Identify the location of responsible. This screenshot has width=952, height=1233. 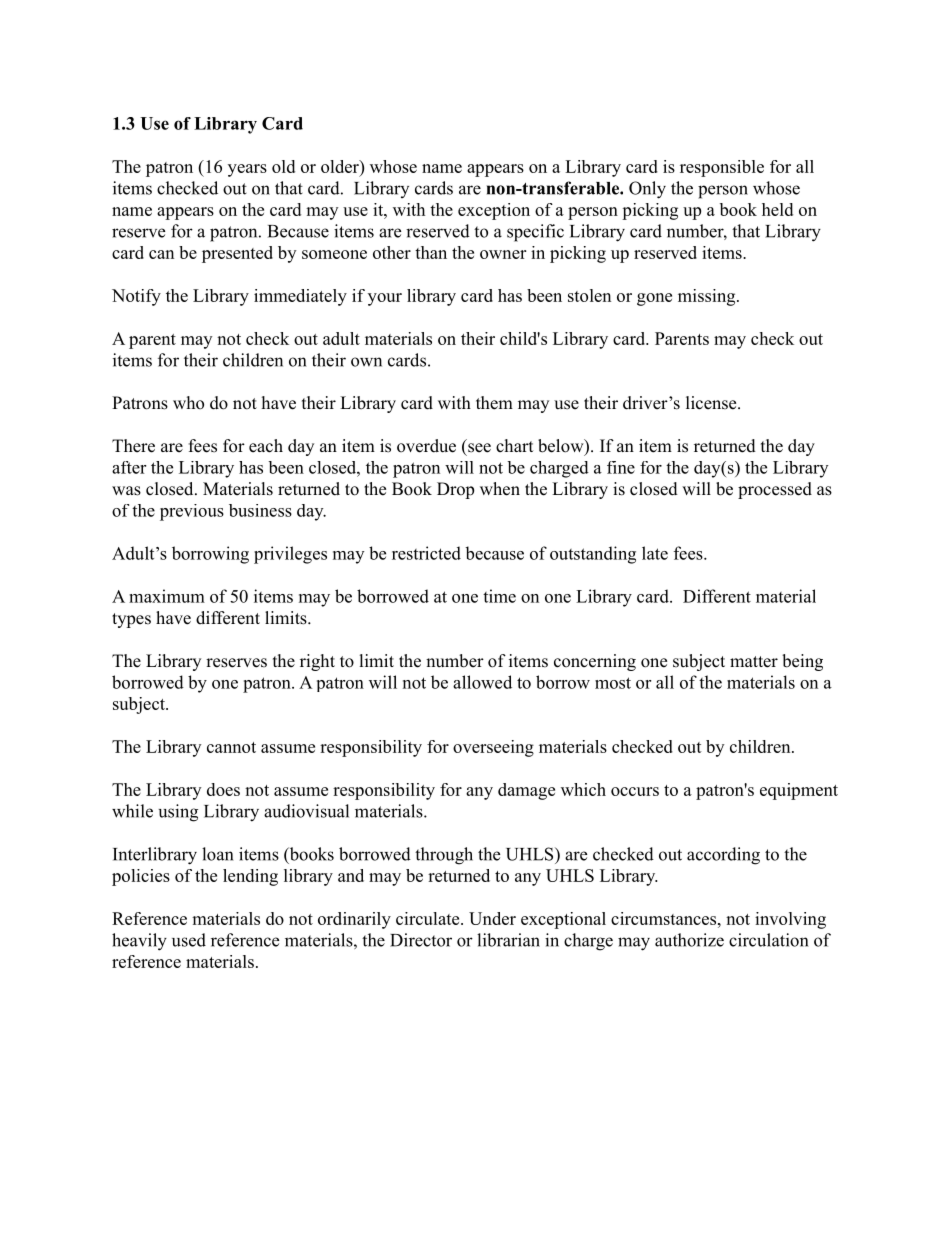
(722, 168).
